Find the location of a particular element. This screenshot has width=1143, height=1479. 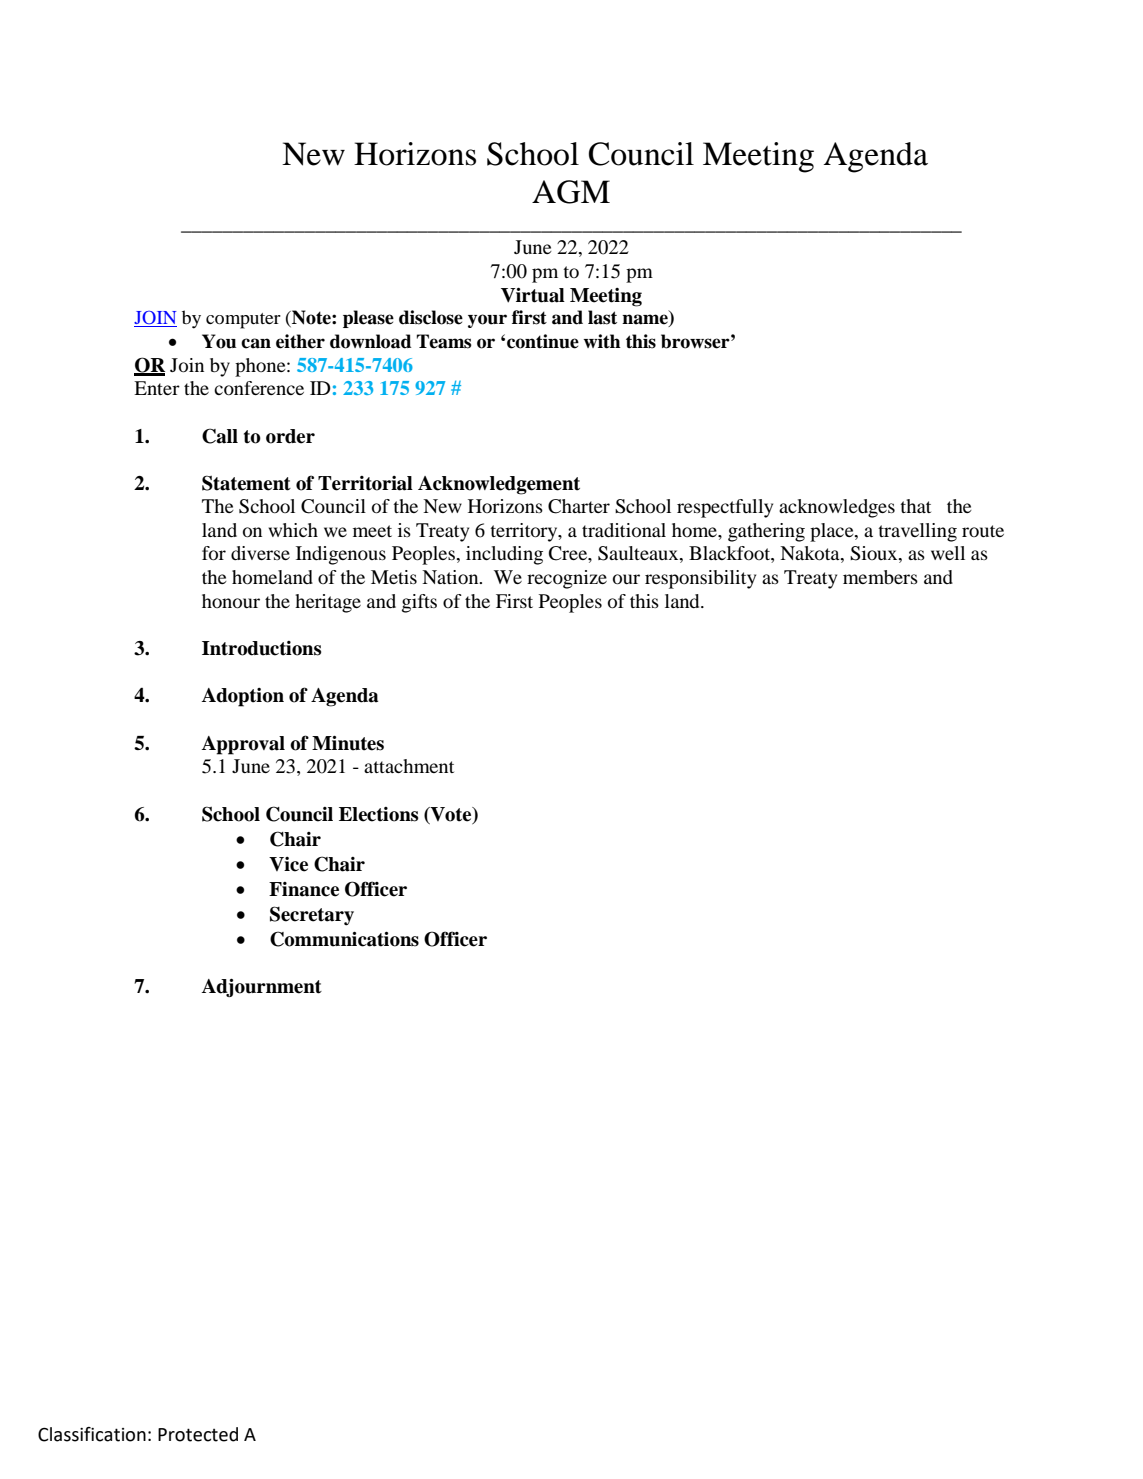

computer is located at coordinates (243, 321).
